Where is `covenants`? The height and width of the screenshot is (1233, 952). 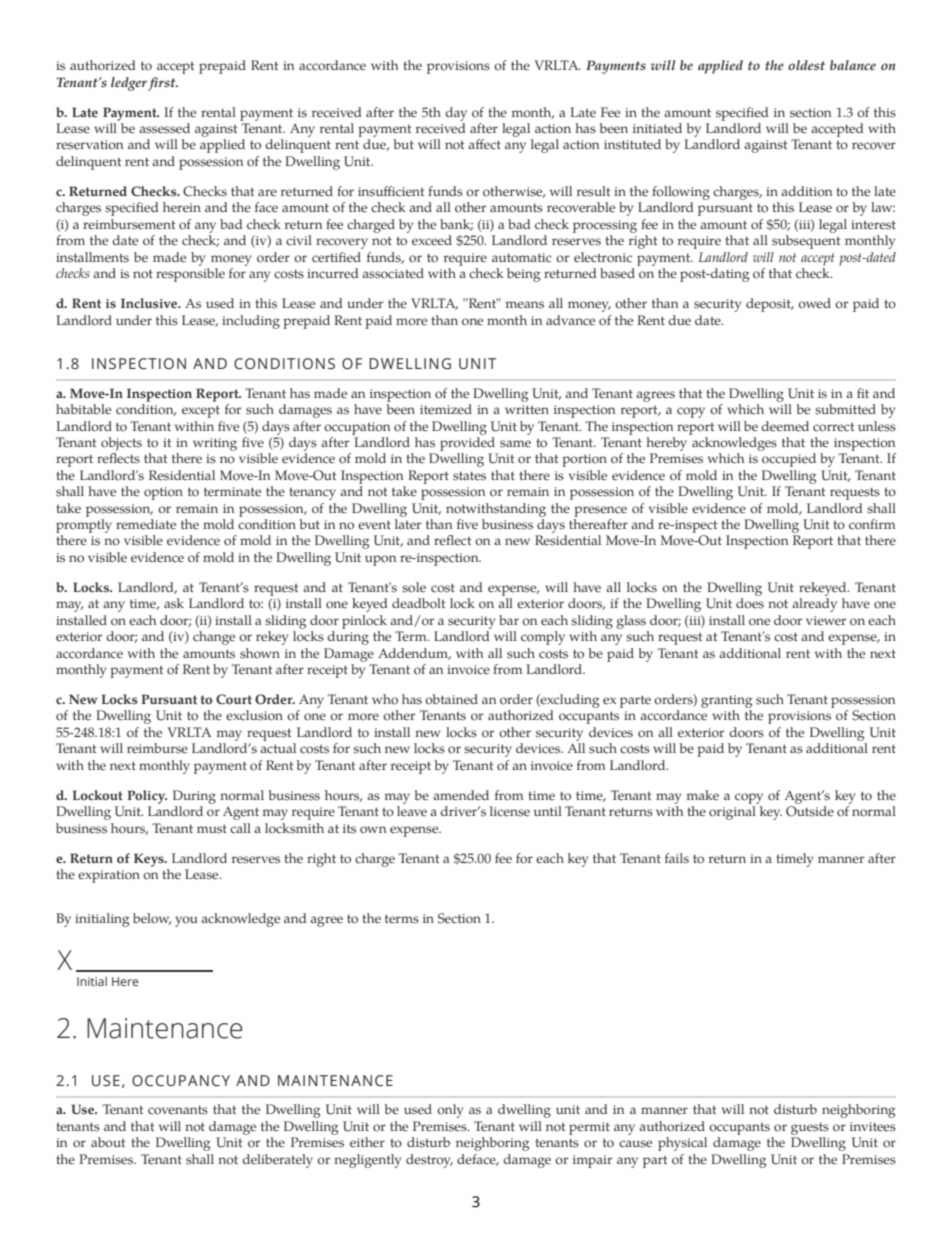 covenants is located at coordinates (178, 1110).
